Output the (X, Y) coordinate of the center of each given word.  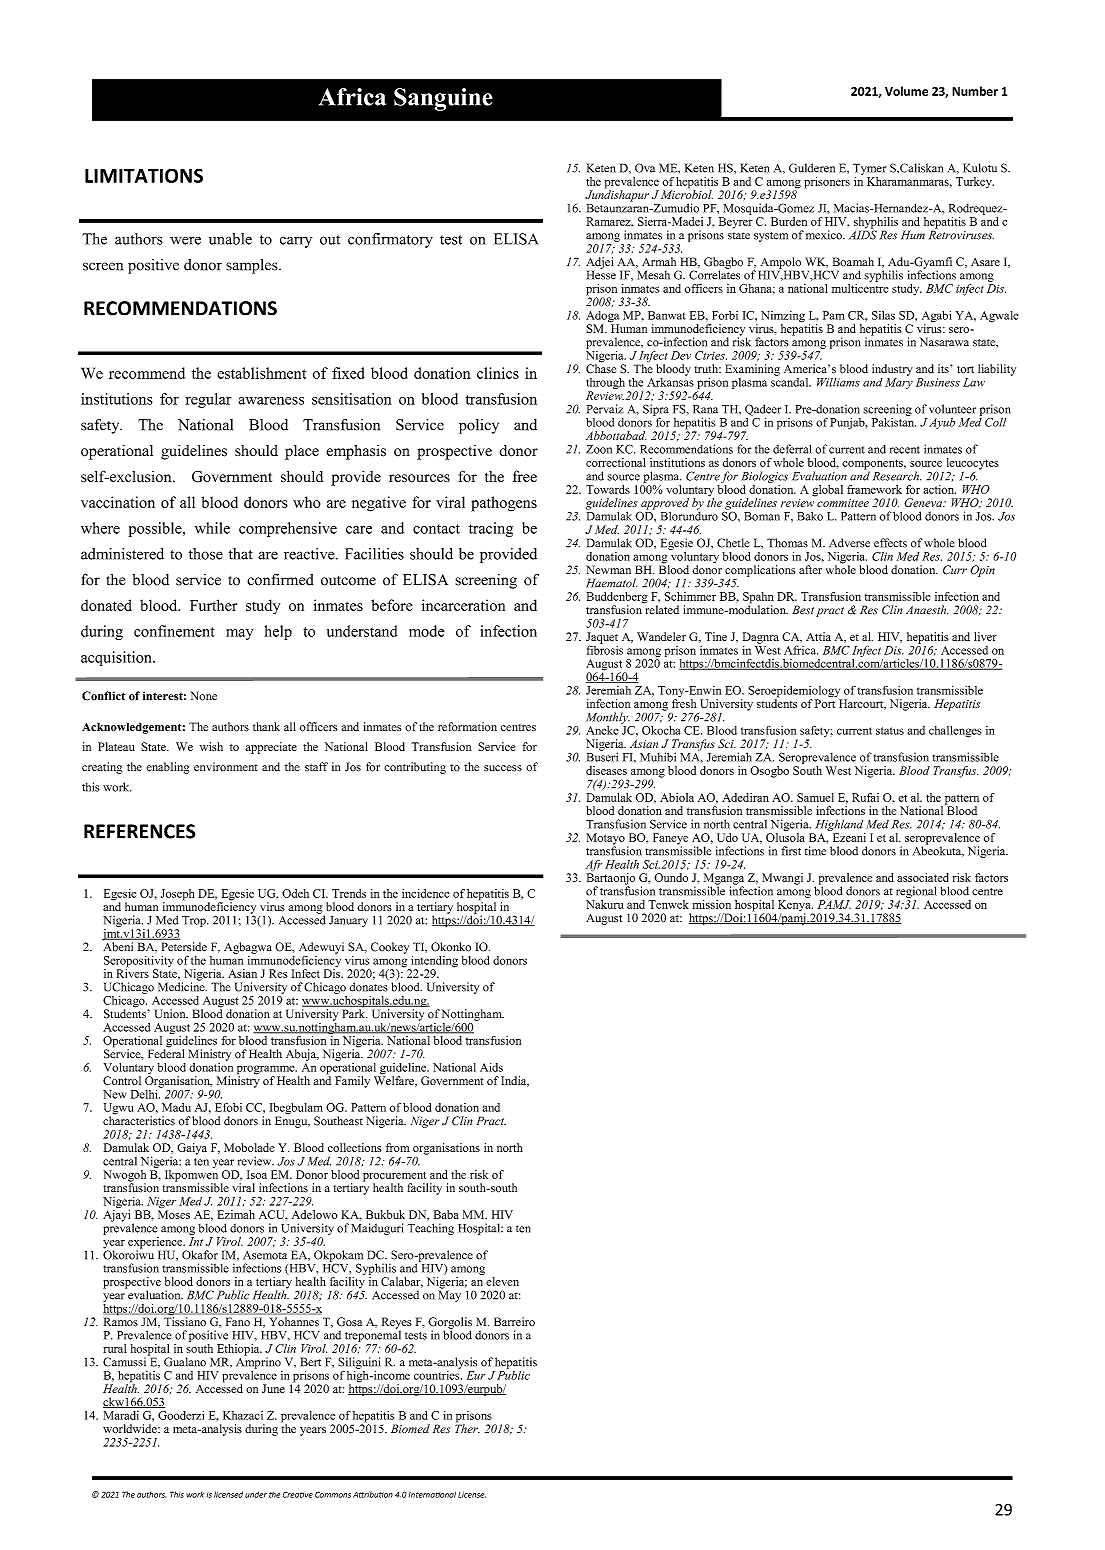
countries (438, 1374)
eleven (502, 1281)
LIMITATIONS (144, 175)
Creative (298, 1495)
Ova (645, 168)
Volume (906, 91)
